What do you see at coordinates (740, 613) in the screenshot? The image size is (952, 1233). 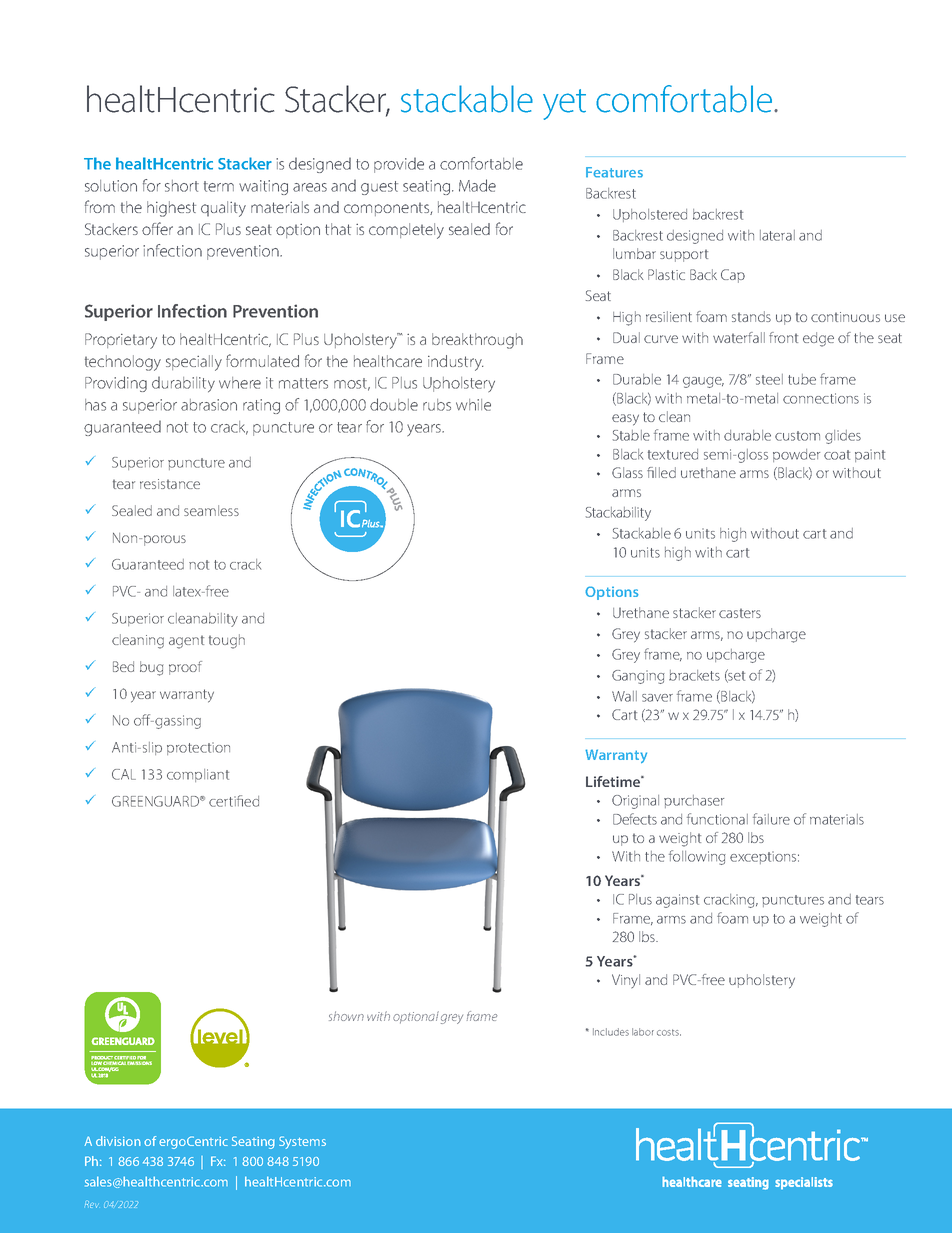 I see `casters` at bounding box center [740, 613].
